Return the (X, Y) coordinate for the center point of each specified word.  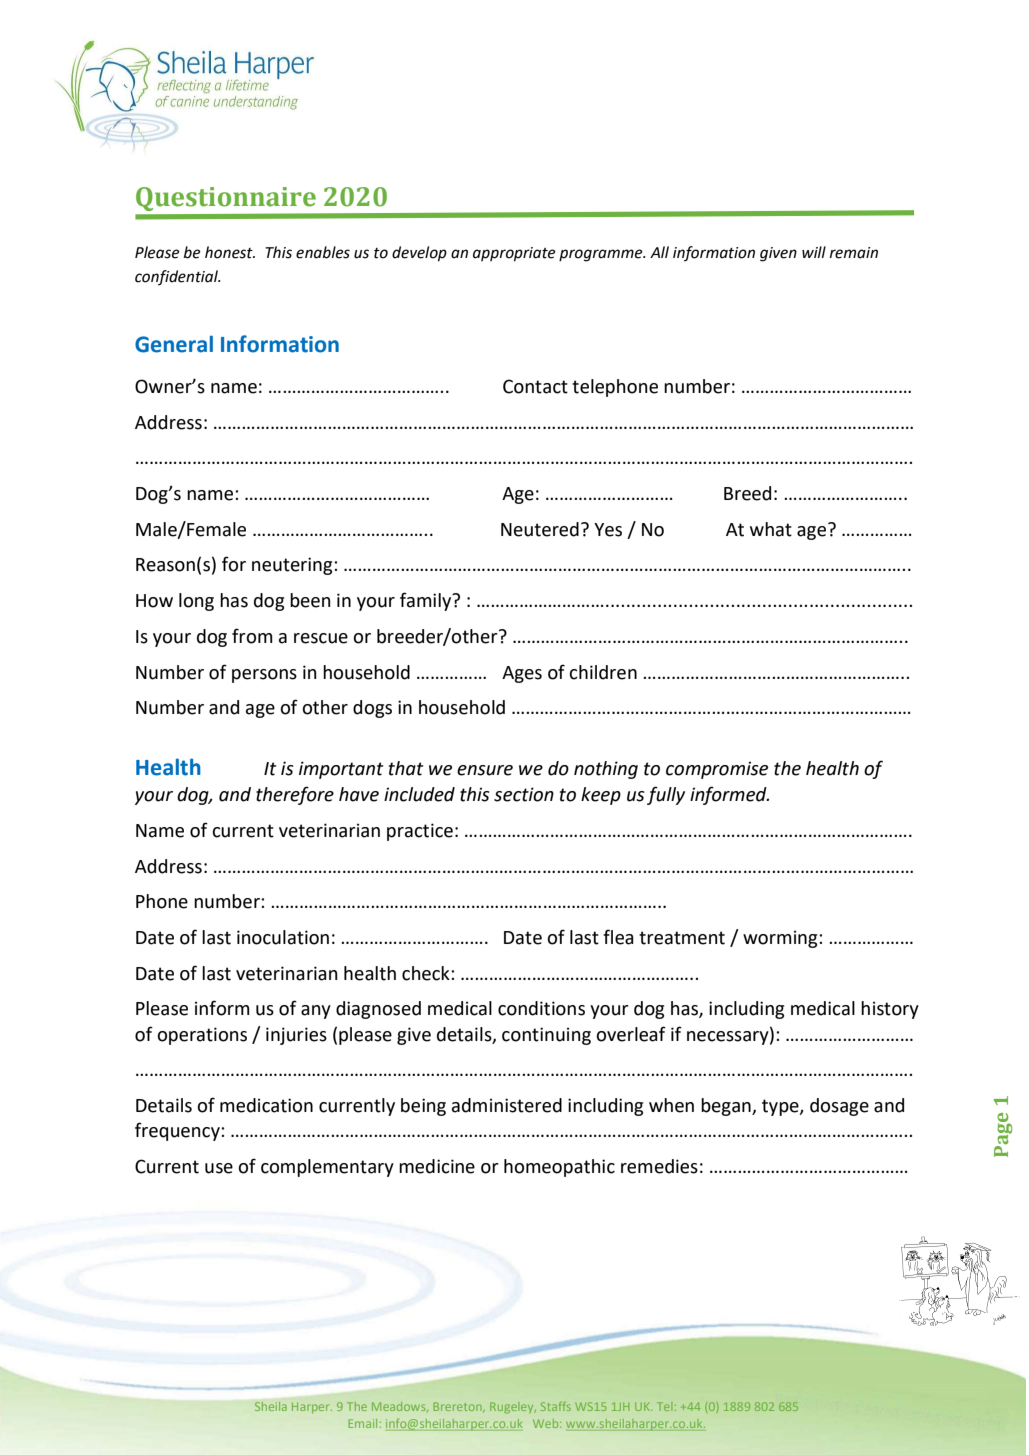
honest (230, 252)
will (814, 252)
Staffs (556, 1406)
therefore (295, 795)
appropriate (514, 254)
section (524, 794)
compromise (717, 770)
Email (362, 1423)
